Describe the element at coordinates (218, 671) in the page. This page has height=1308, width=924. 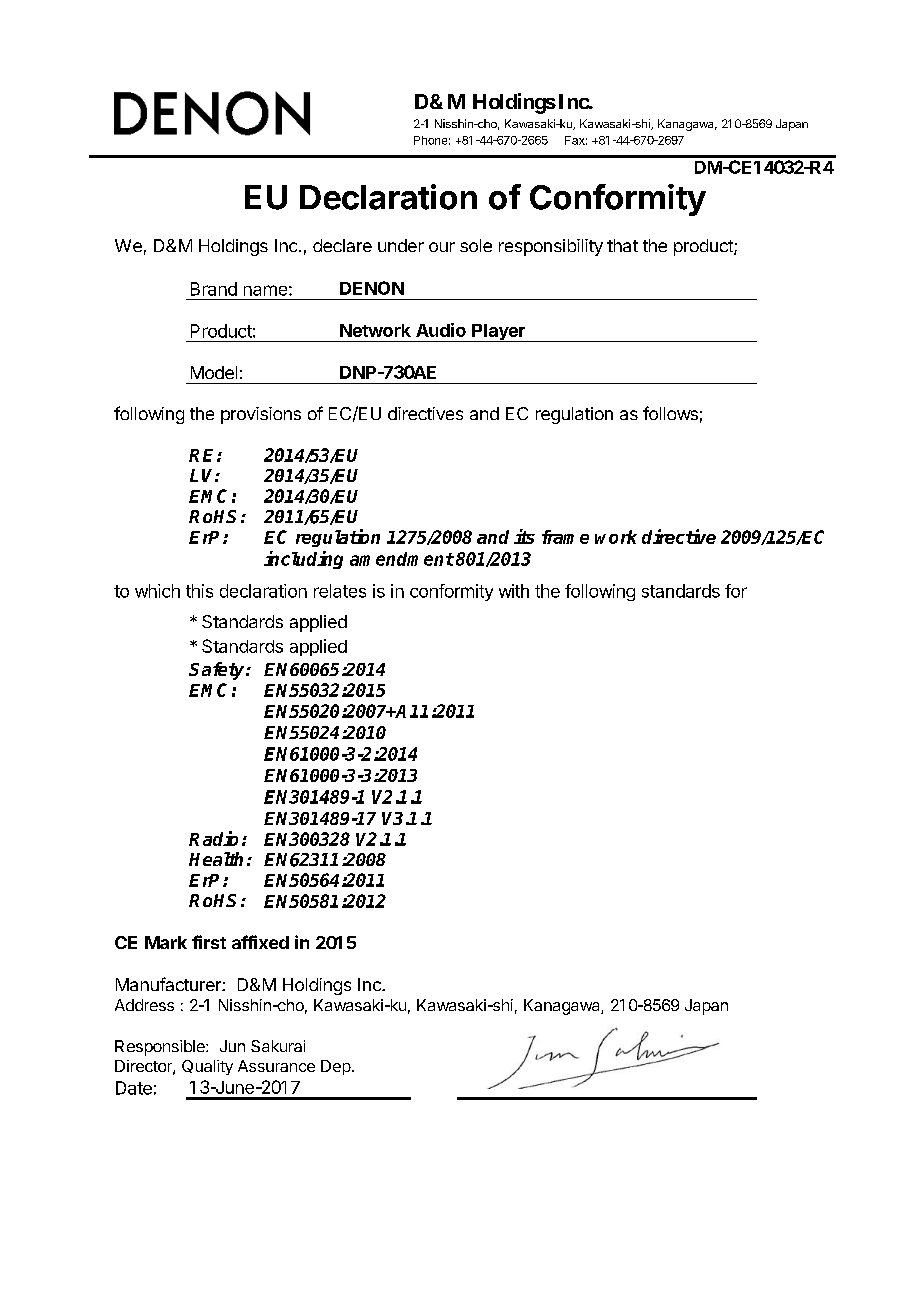
I see `Safety` at that location.
